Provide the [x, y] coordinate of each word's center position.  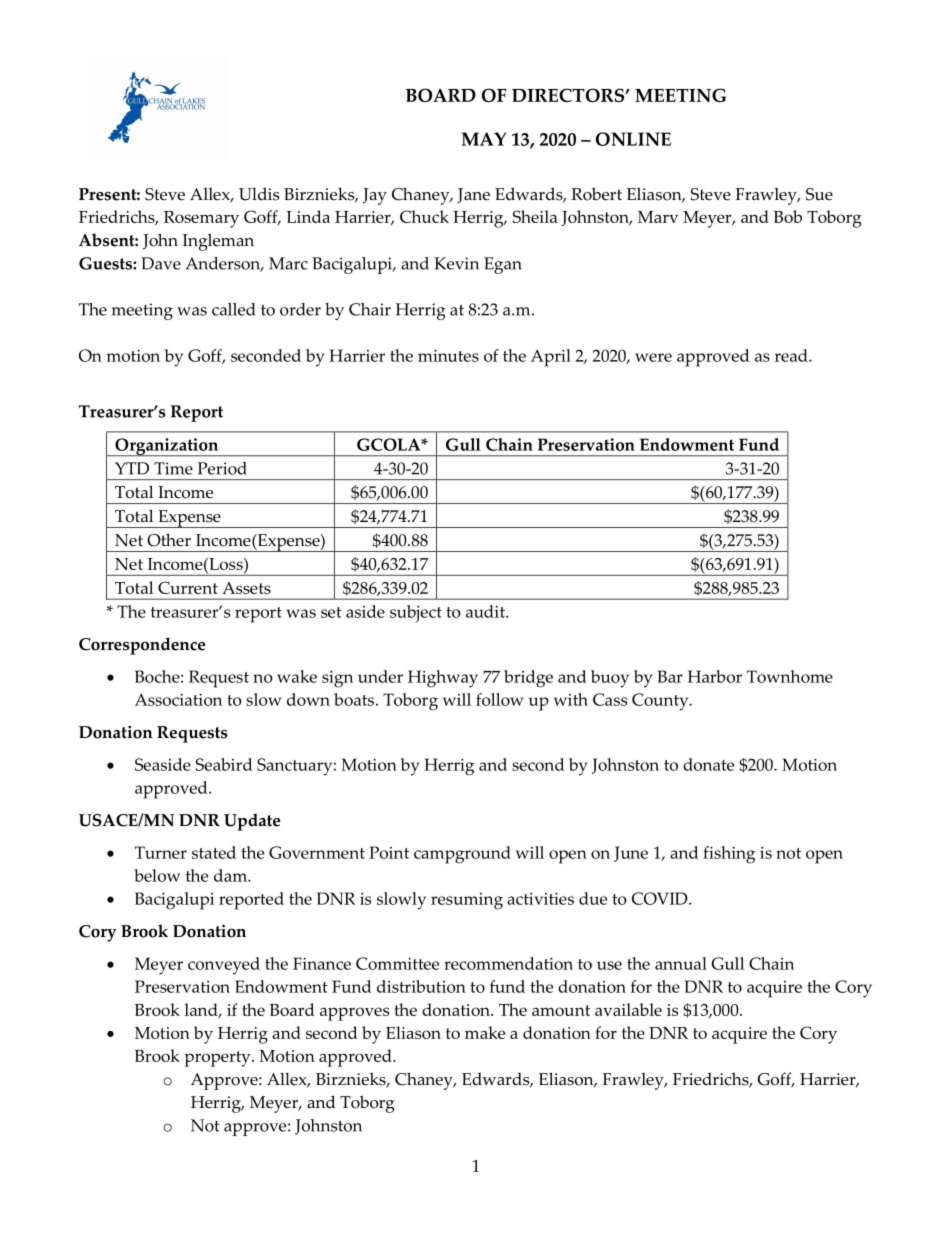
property [218, 1059]
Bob [788, 216]
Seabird [224, 764]
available [628, 1009]
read [792, 355]
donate [708, 764]
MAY [484, 139]
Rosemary [201, 219]
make [485, 1032]
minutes [448, 356]
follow [500, 699]
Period [222, 468]
